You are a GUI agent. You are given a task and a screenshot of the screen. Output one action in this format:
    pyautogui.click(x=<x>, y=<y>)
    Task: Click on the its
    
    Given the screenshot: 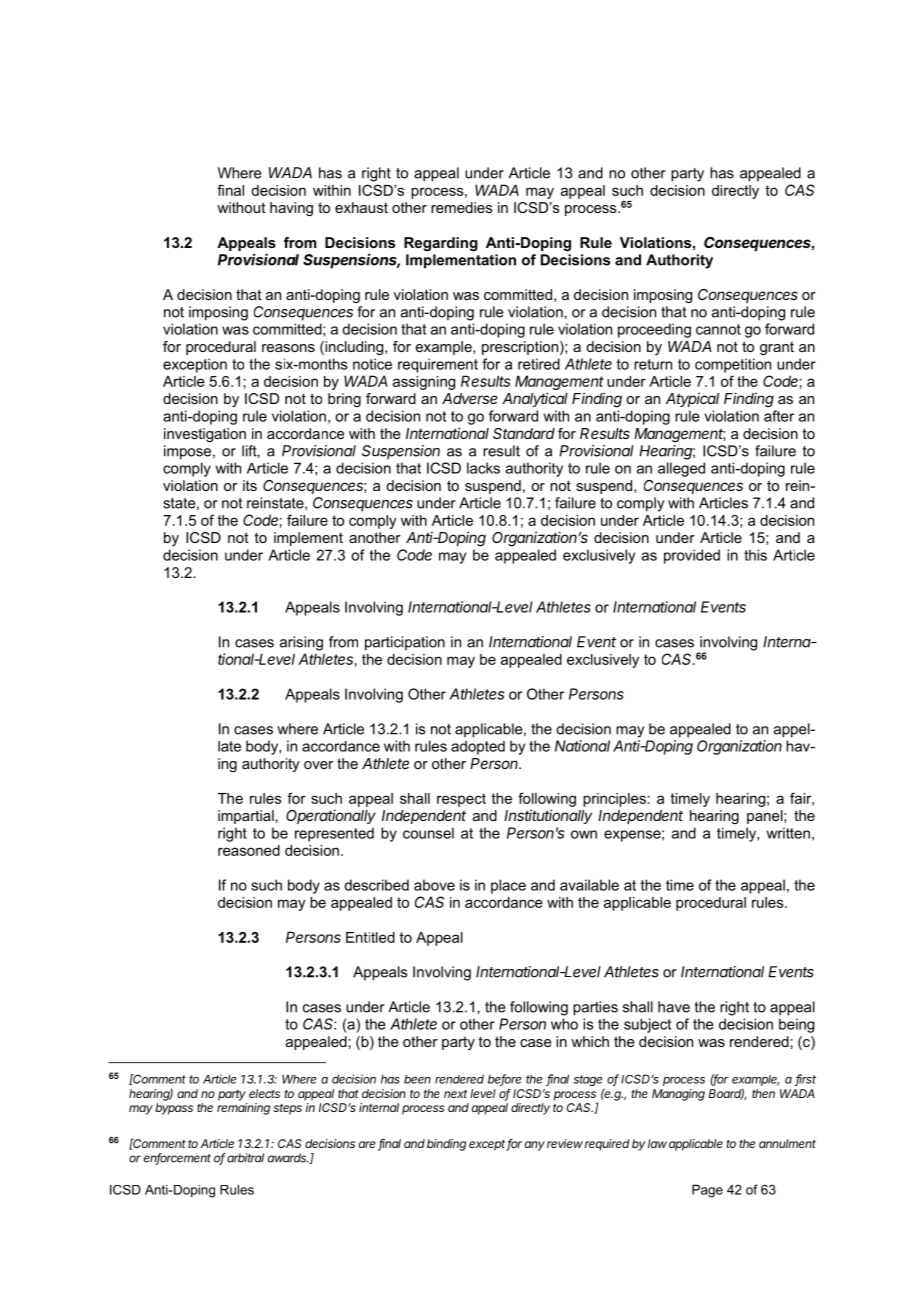 What is the action you would take?
    pyautogui.click(x=250, y=485)
